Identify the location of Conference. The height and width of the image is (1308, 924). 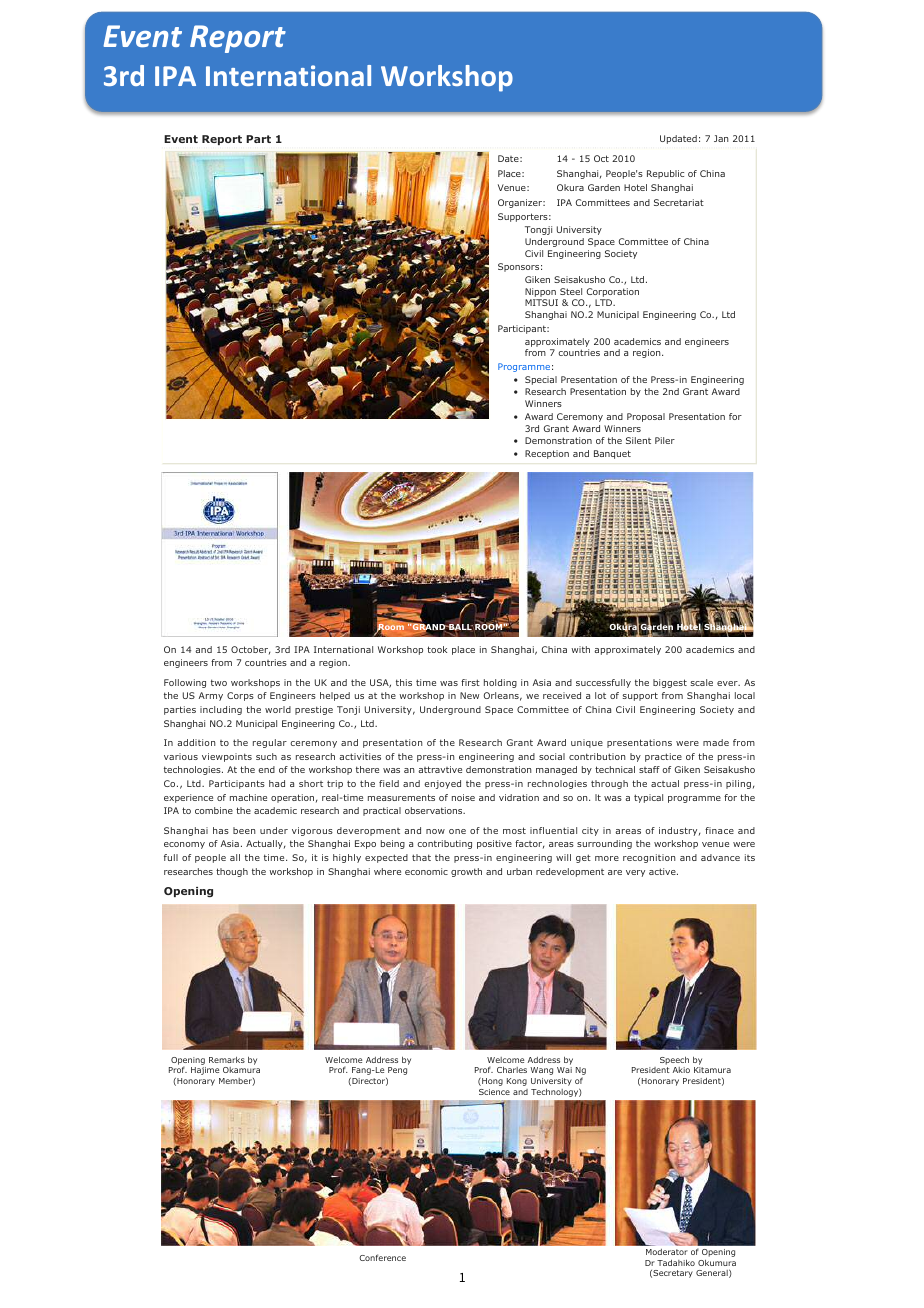
(383, 1257).
